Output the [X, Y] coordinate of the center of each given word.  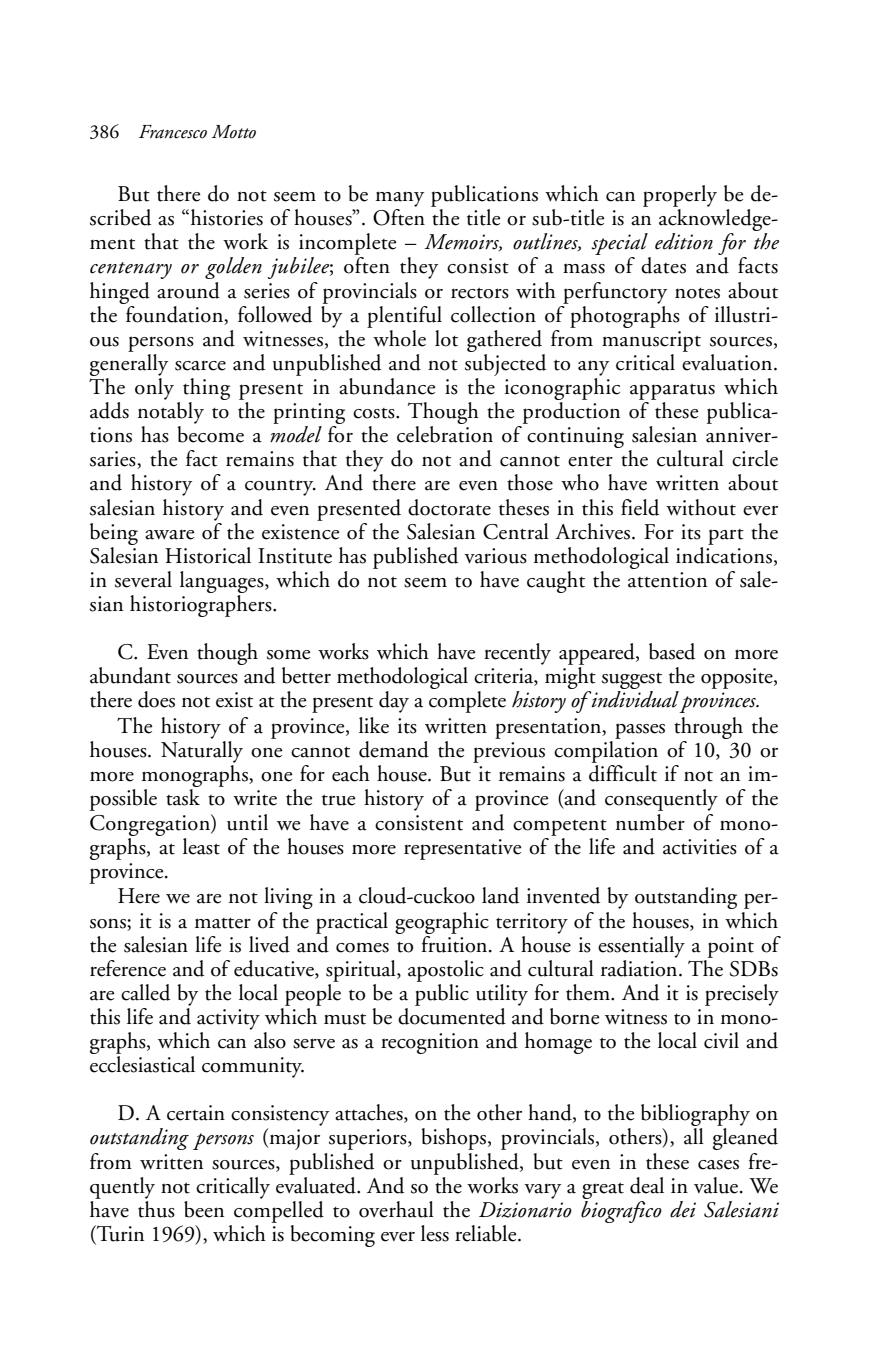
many [400, 199]
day [394, 702]
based [672, 651]
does [156, 699]
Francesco [173, 132]
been [204, 1209]
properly [680, 196]
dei [683, 1209]
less [435, 1233]
